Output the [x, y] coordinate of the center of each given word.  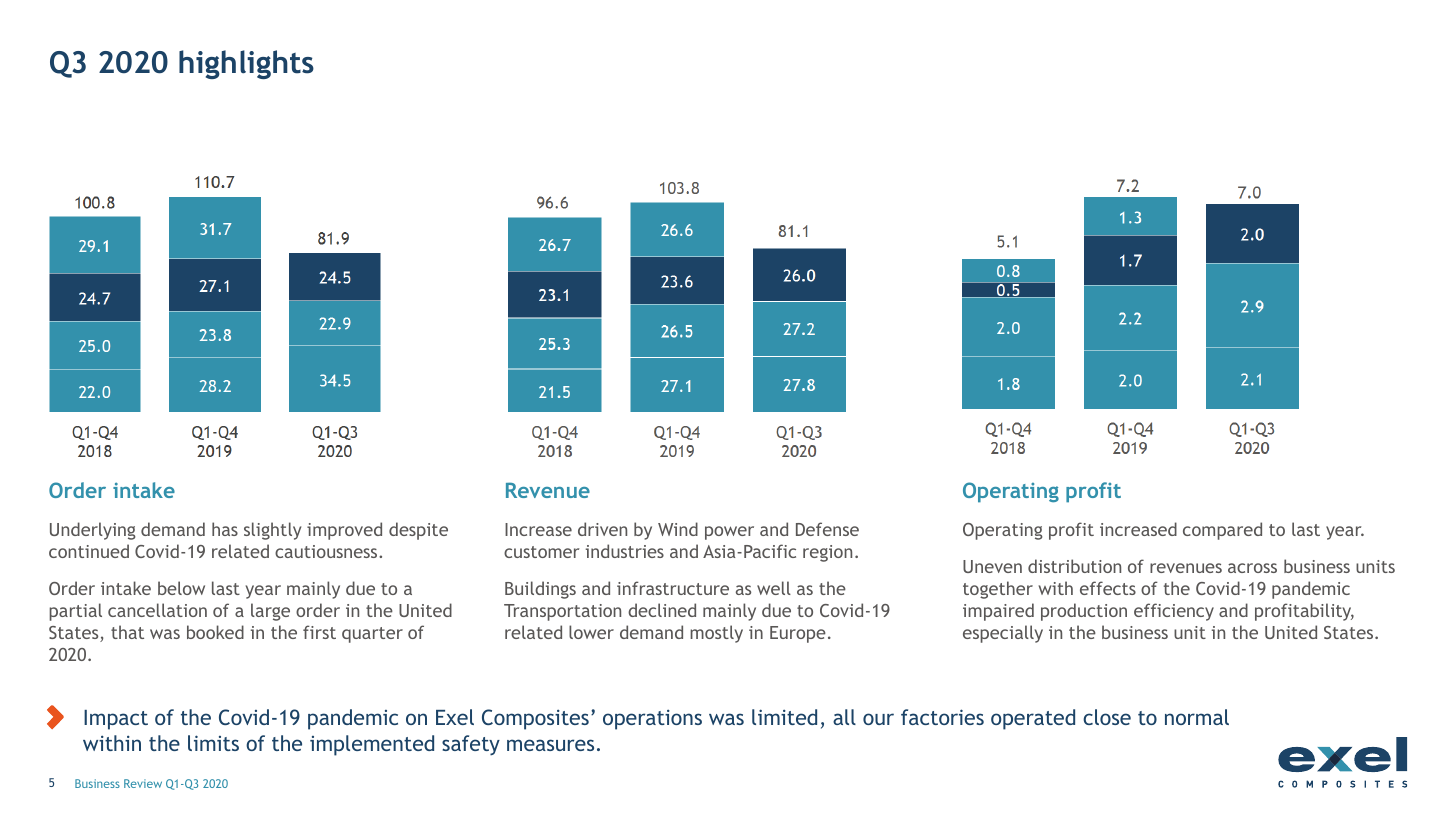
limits [213, 743]
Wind [678, 529]
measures [550, 745]
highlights [246, 64]
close [1107, 717]
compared [1222, 531]
